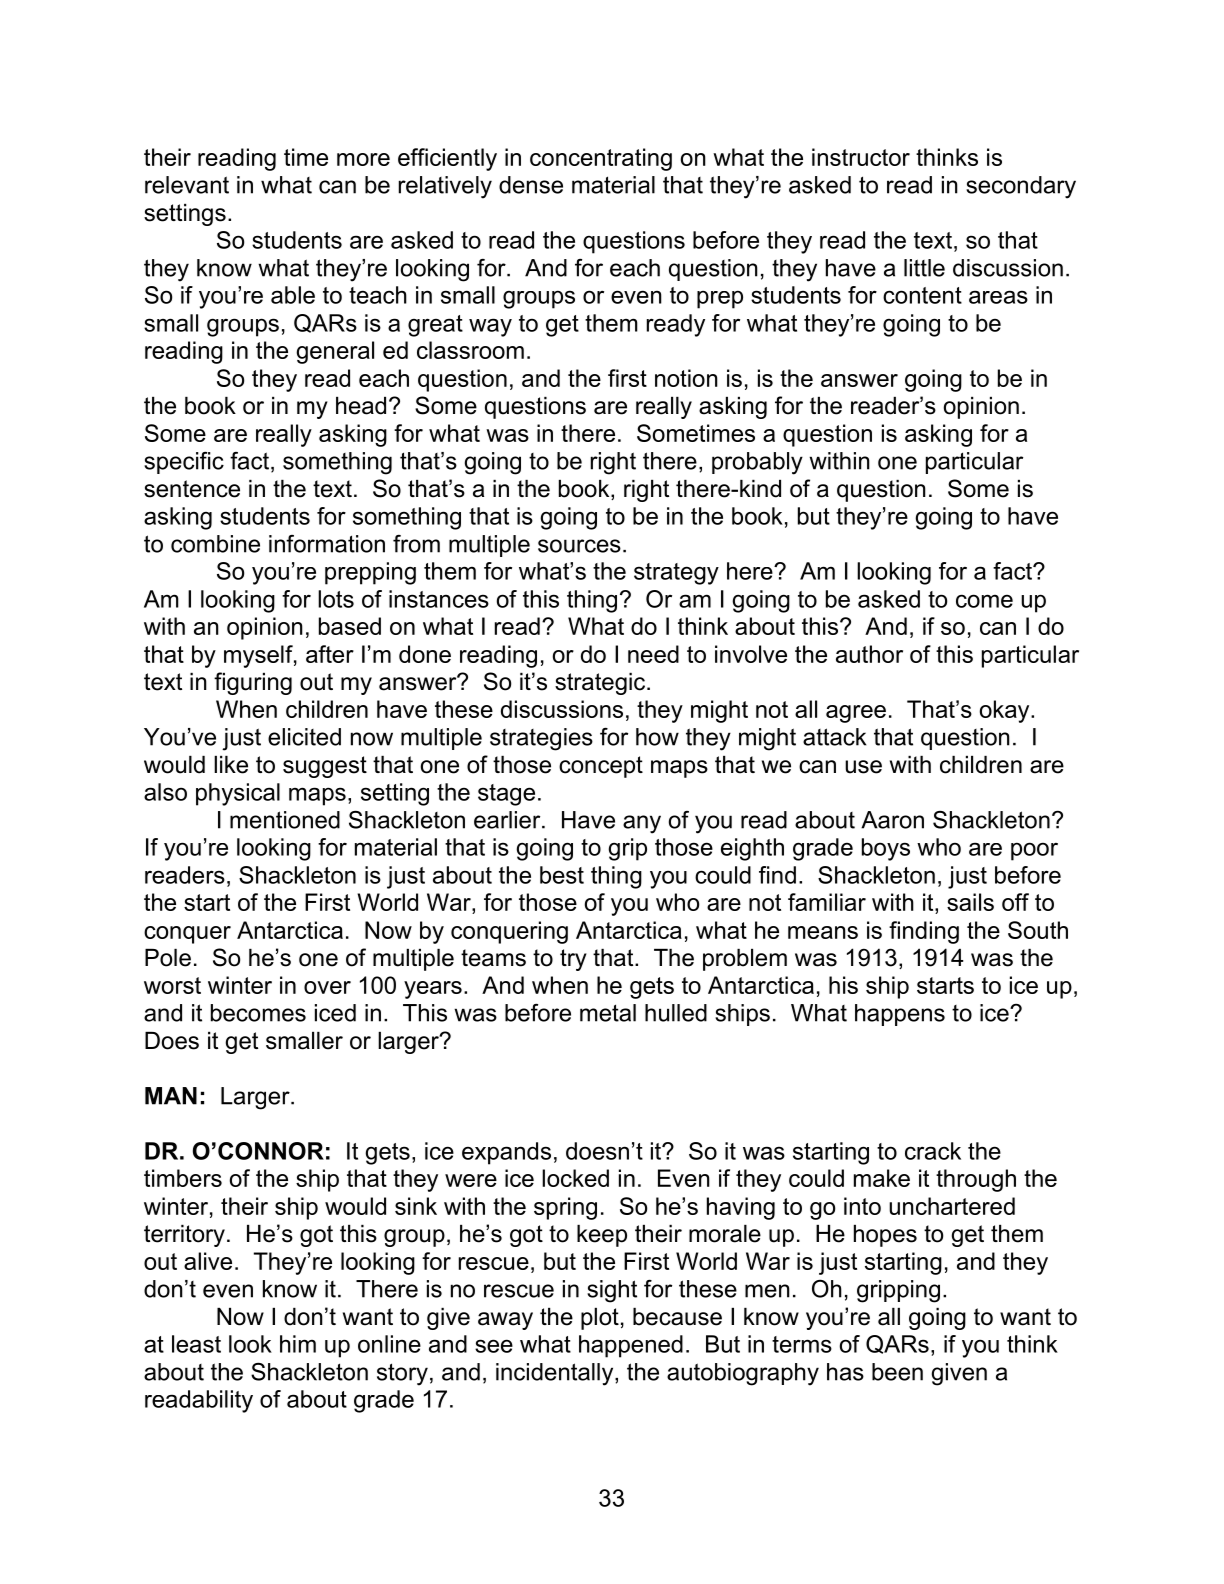 The width and height of the screenshot is (1224, 1584). Describe the element at coordinates (600, 1319) in the screenshot. I see `plot` at that location.
